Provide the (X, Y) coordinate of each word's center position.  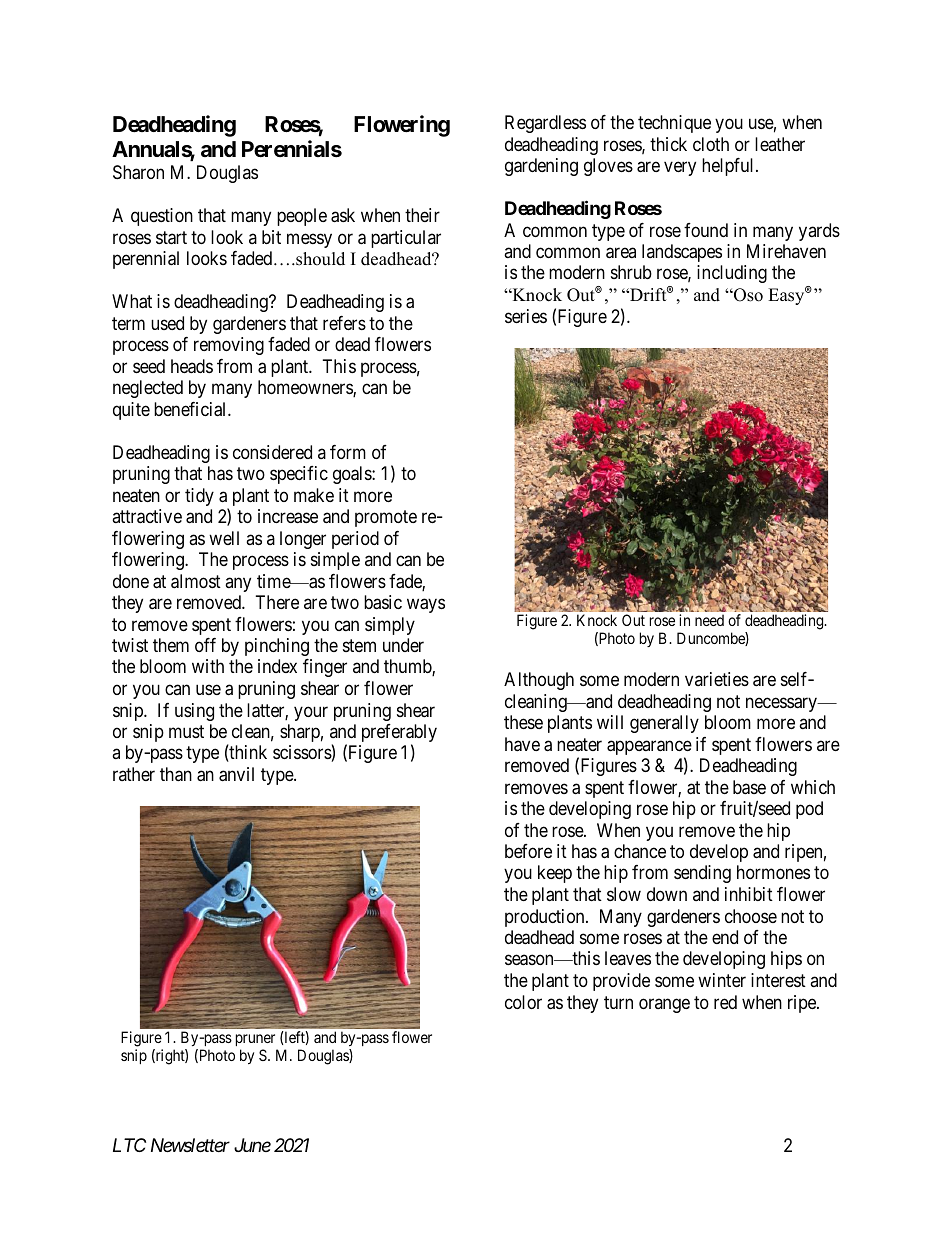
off (205, 645)
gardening (541, 167)
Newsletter (190, 1145)
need (709, 620)
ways (426, 606)
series (526, 316)
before (528, 851)
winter (722, 980)
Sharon (138, 172)
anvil (236, 774)
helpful (729, 167)
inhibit (749, 894)
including (732, 274)
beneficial (191, 409)
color (523, 1002)
